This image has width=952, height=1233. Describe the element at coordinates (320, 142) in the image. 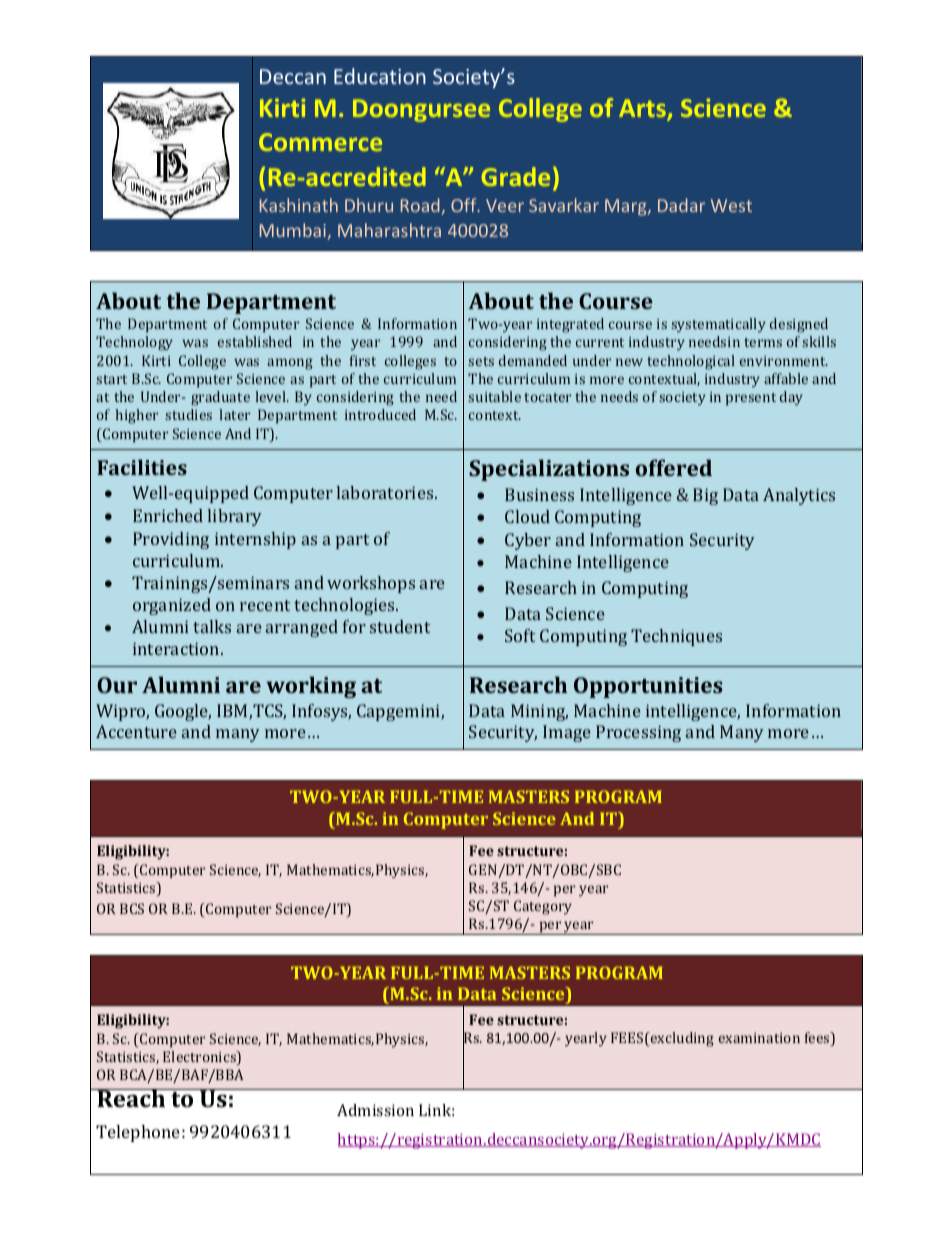

I see `Commerce` at that location.
